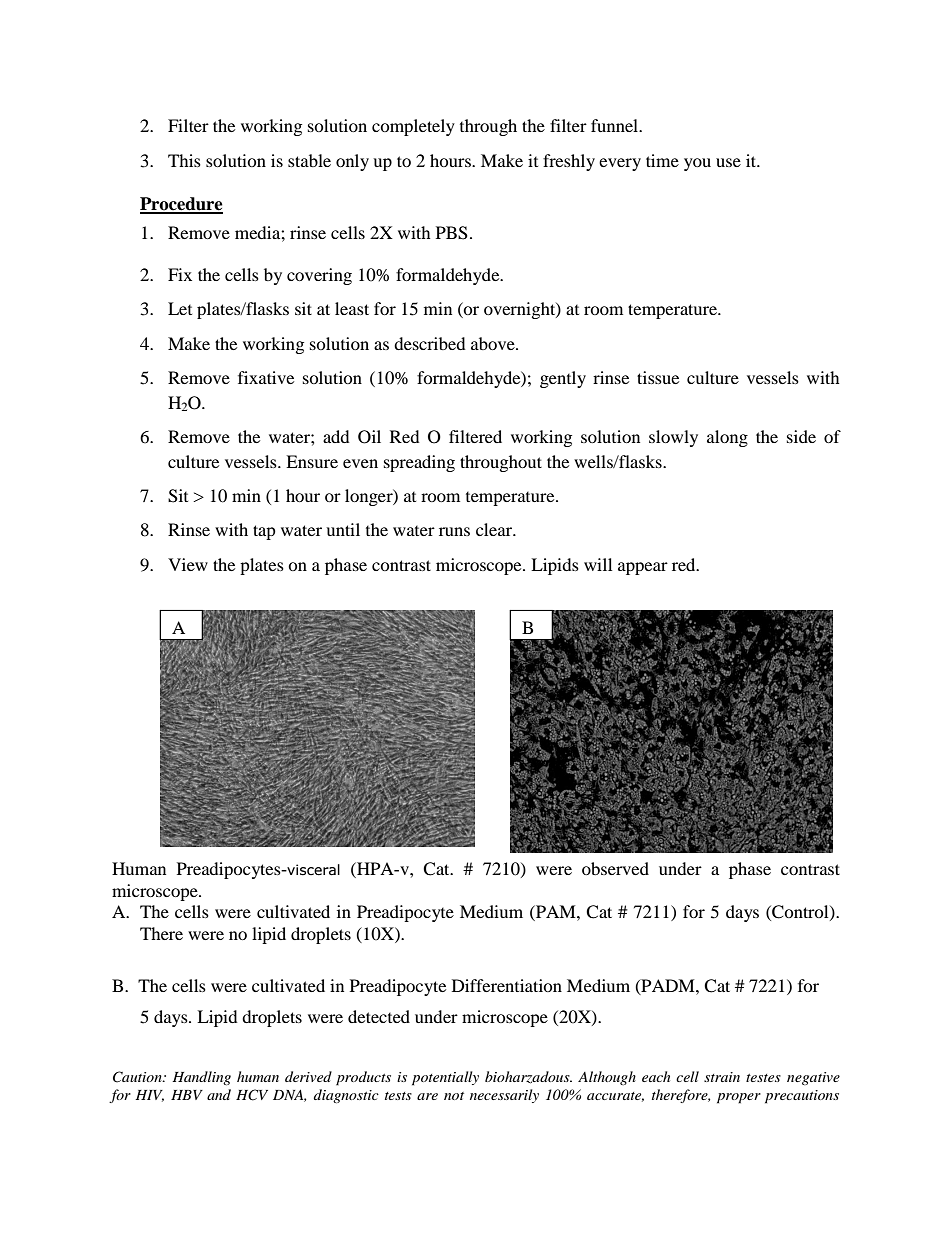 This screenshot has width=952, height=1233. I want to click on This, so click(184, 160).
